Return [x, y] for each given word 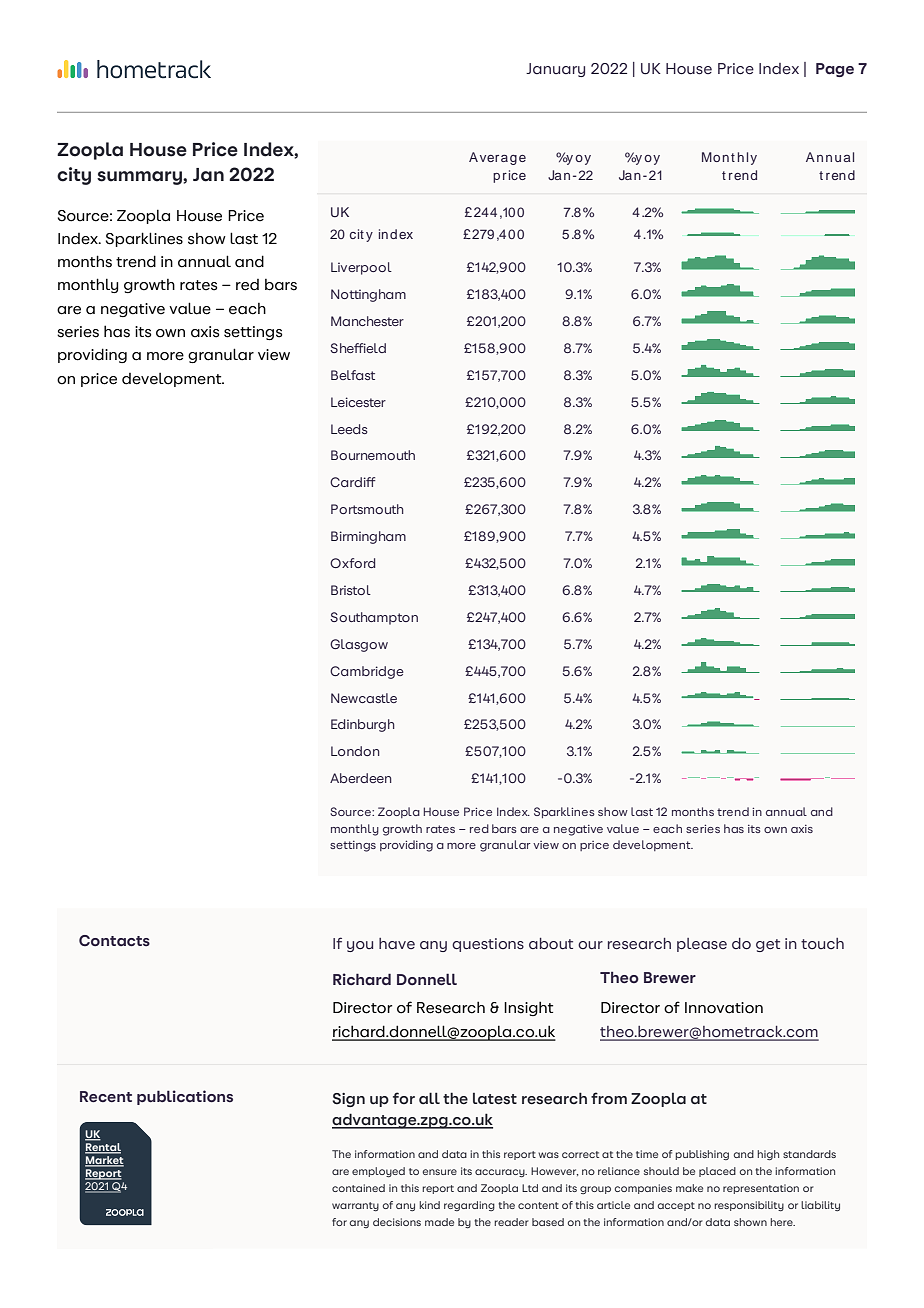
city [74, 176]
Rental [103, 1148]
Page [835, 70]
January [555, 70]
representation [761, 1189]
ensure [440, 1172]
